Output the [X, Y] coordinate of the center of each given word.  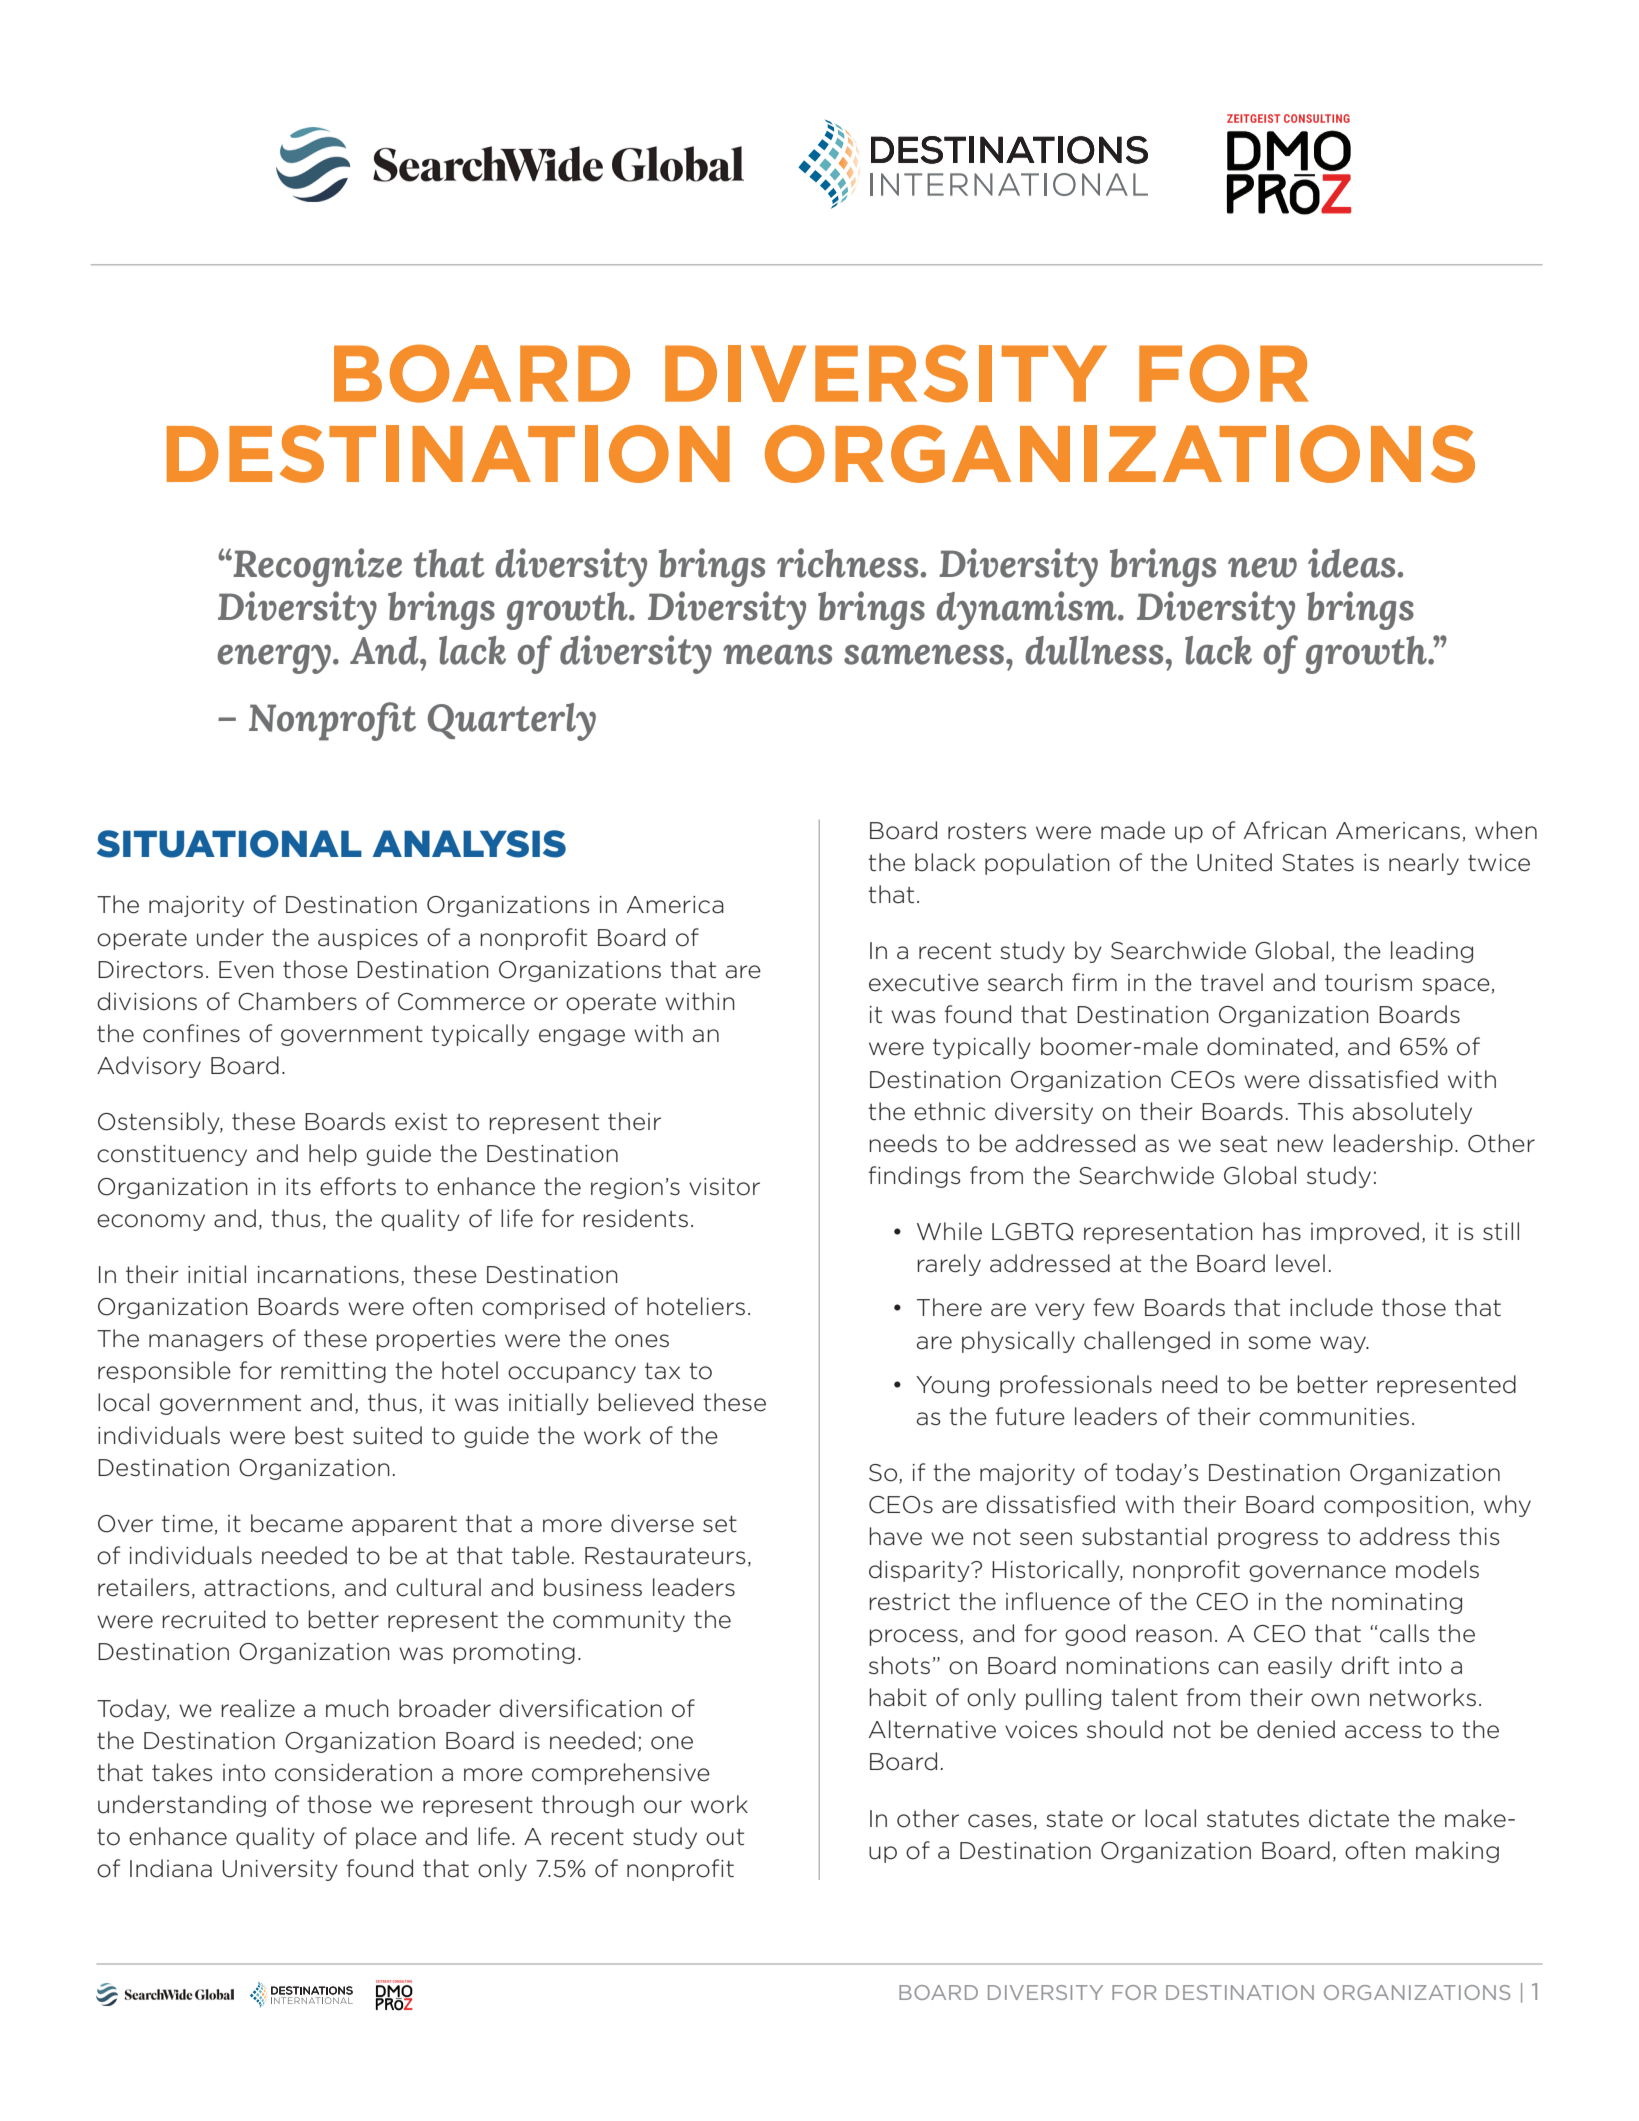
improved [1365, 1233]
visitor [724, 1187]
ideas [1351, 563]
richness [847, 563]
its [298, 1186]
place [386, 1838]
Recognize [316, 567]
